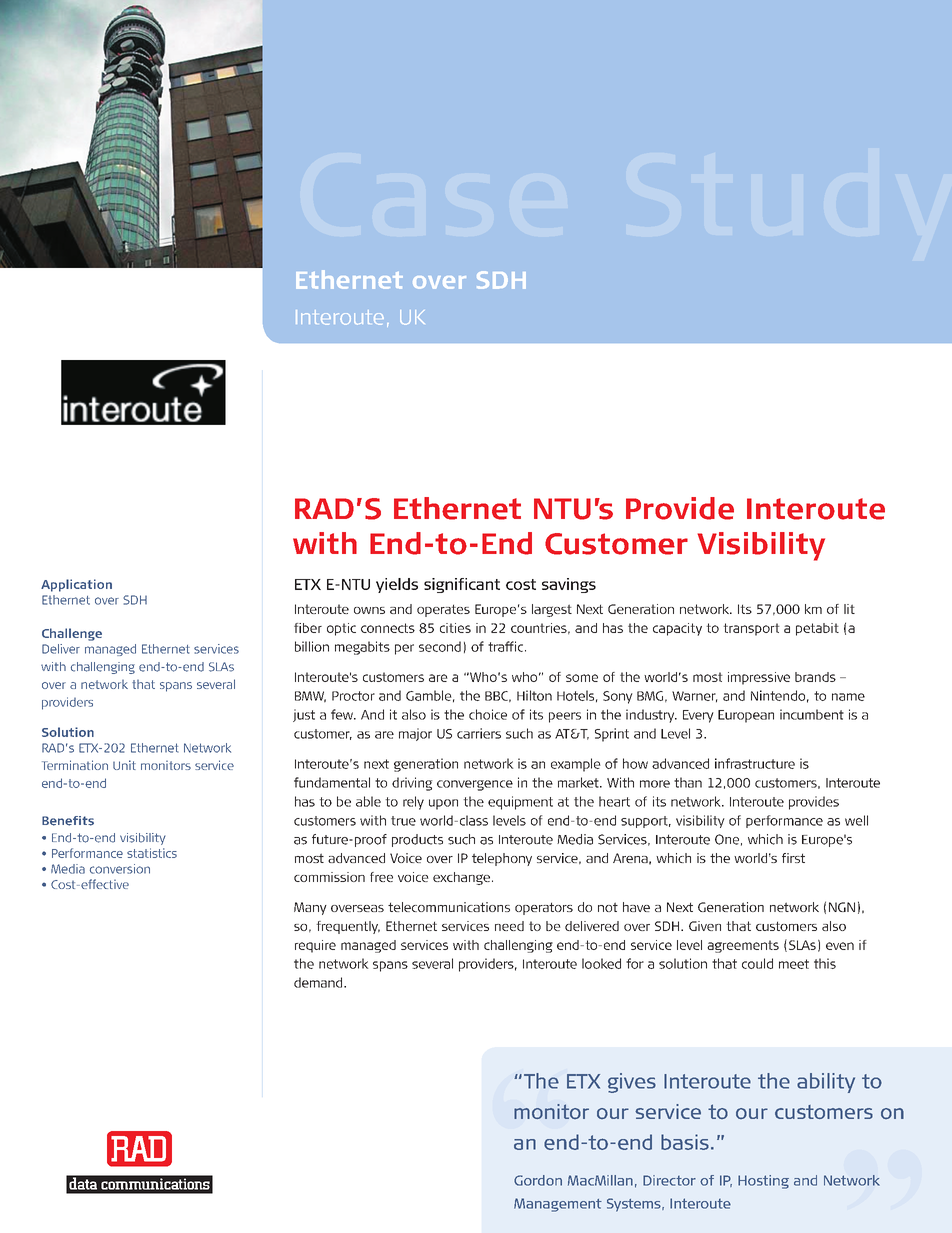  Describe the element at coordinates (76, 585) in the screenshot. I see `Application` at that location.
